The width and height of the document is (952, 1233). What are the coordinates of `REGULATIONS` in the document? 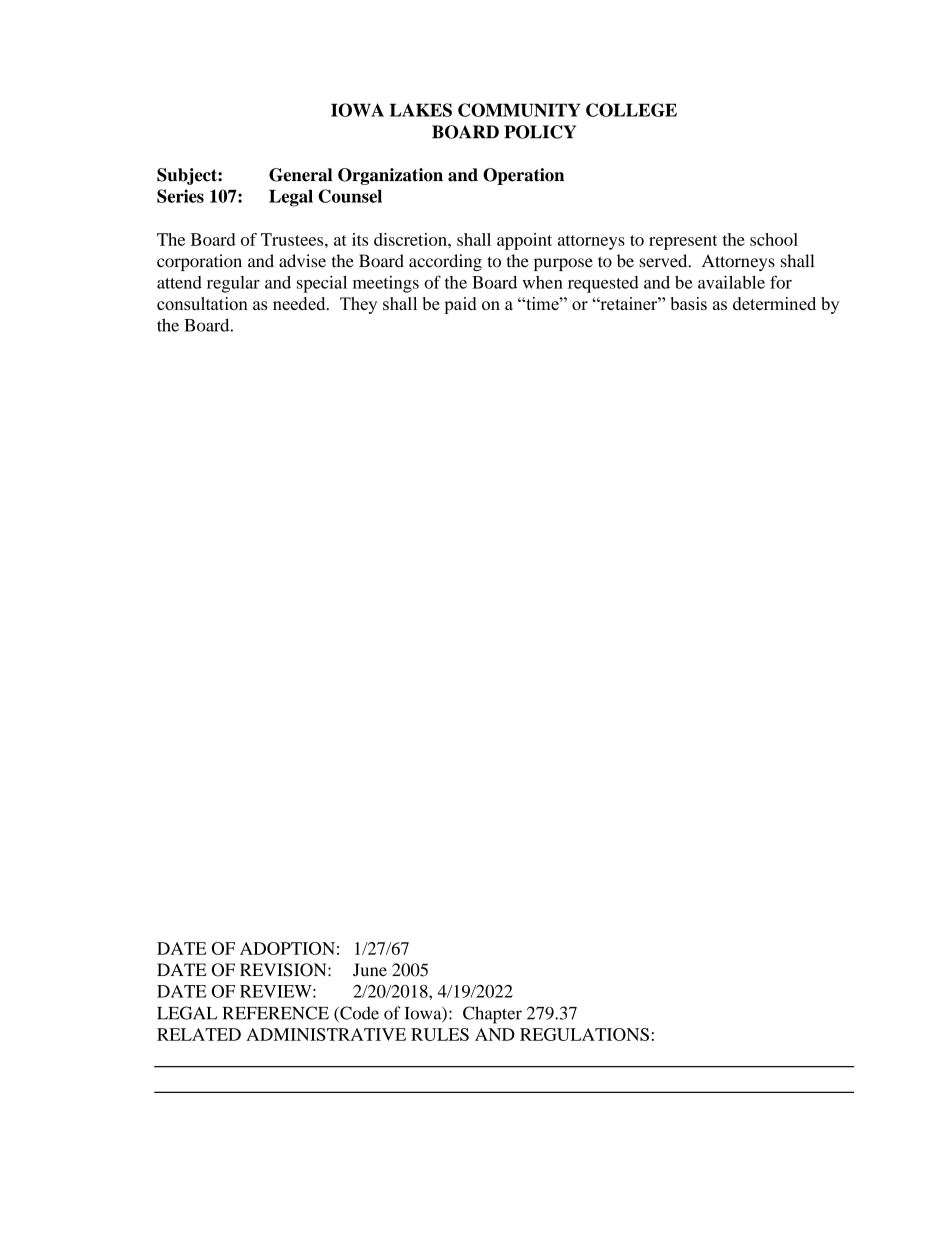 It's located at (584, 1034).
